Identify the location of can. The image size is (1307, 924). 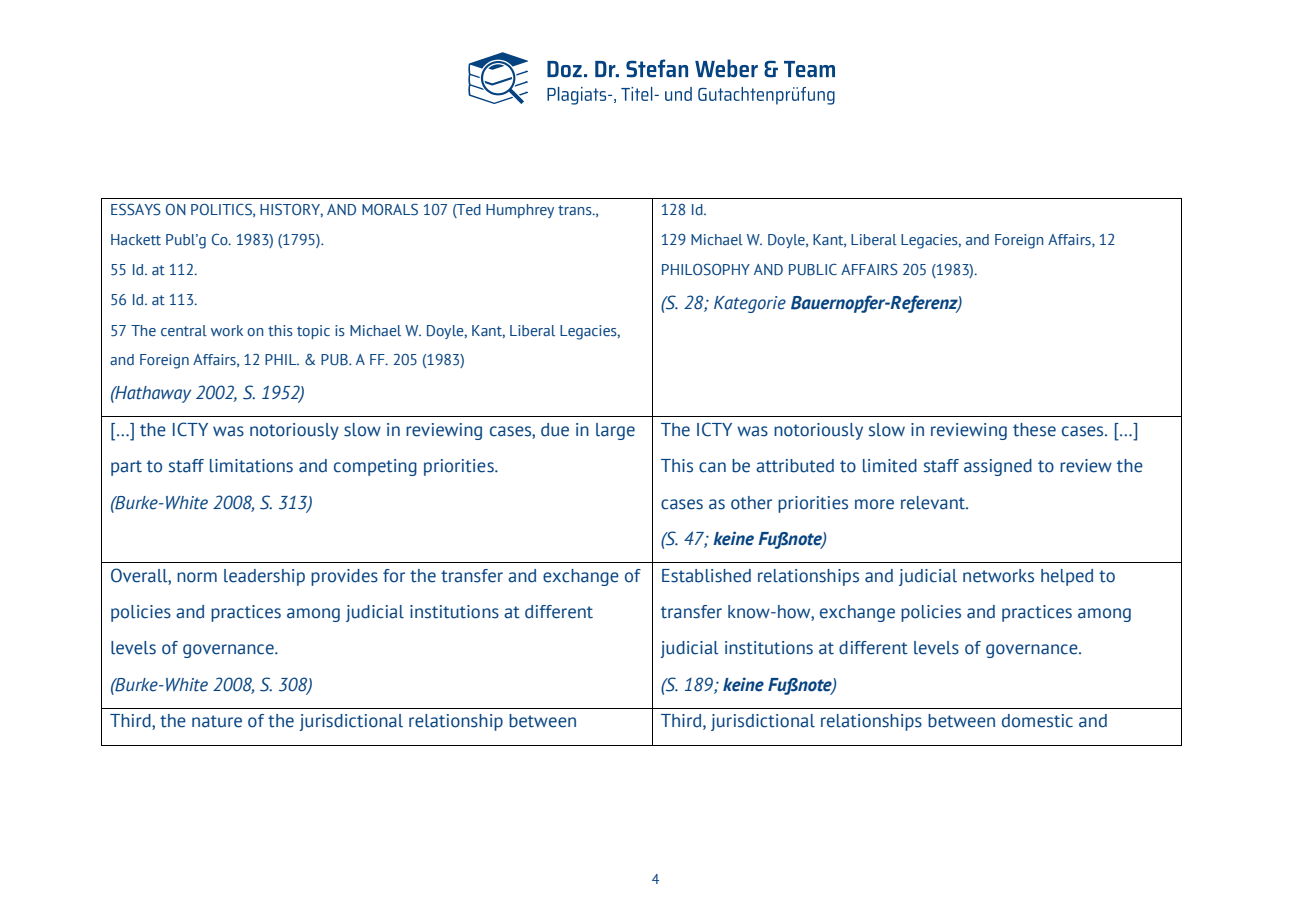
(712, 467).
